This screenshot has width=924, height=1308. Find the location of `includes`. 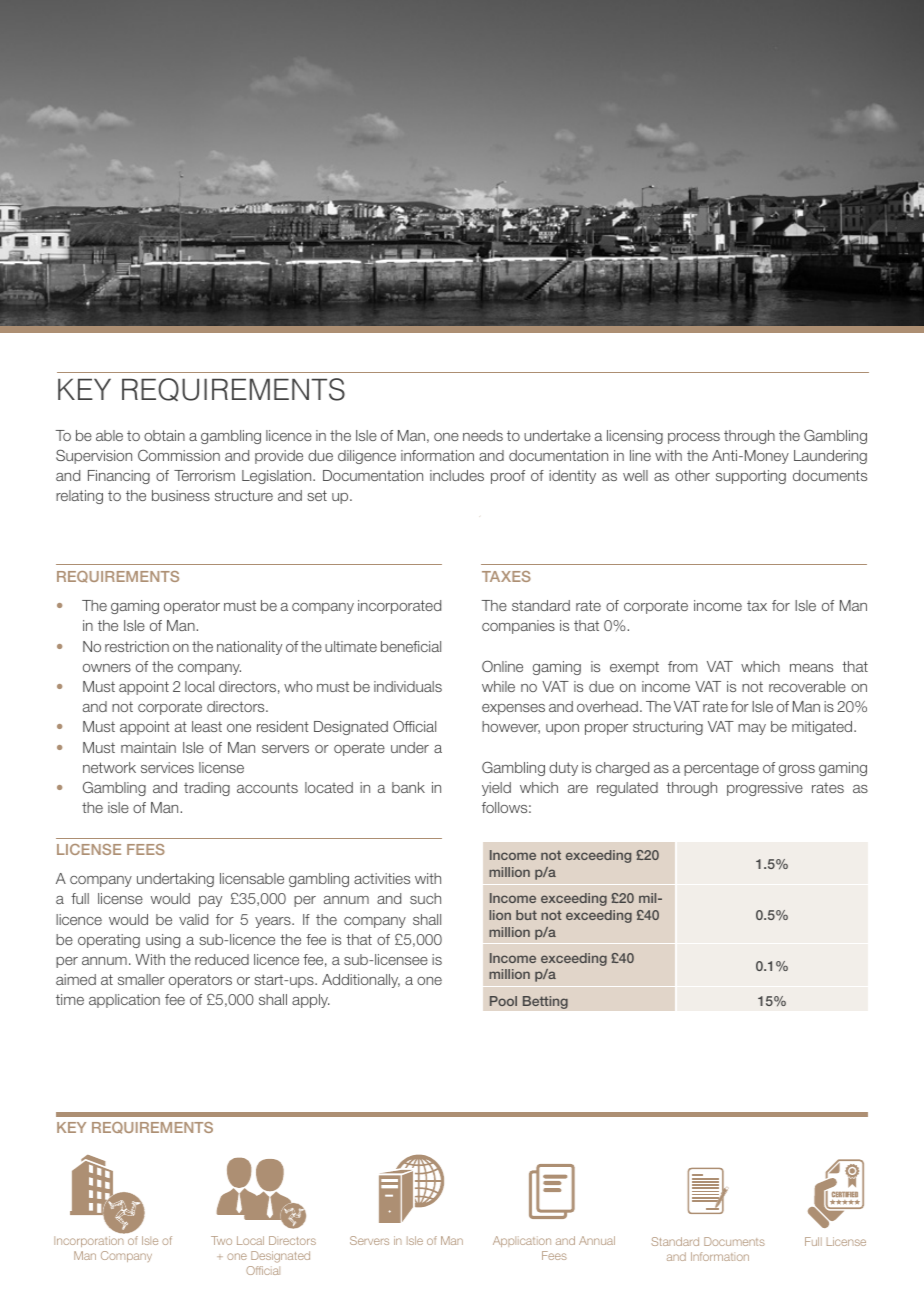

includes is located at coordinates (457, 475).
